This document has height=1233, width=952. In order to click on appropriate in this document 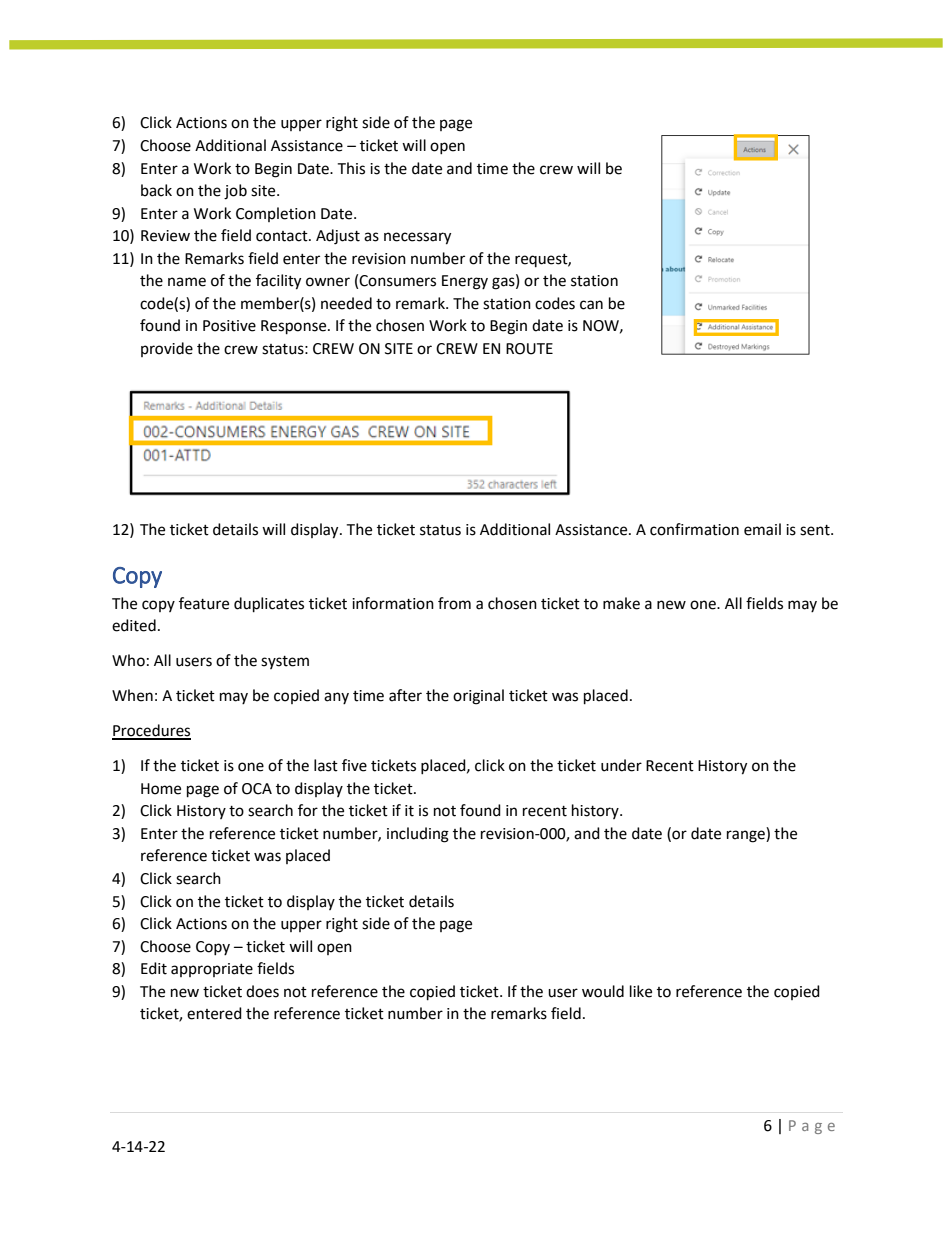, I will do `click(212, 970)`.
